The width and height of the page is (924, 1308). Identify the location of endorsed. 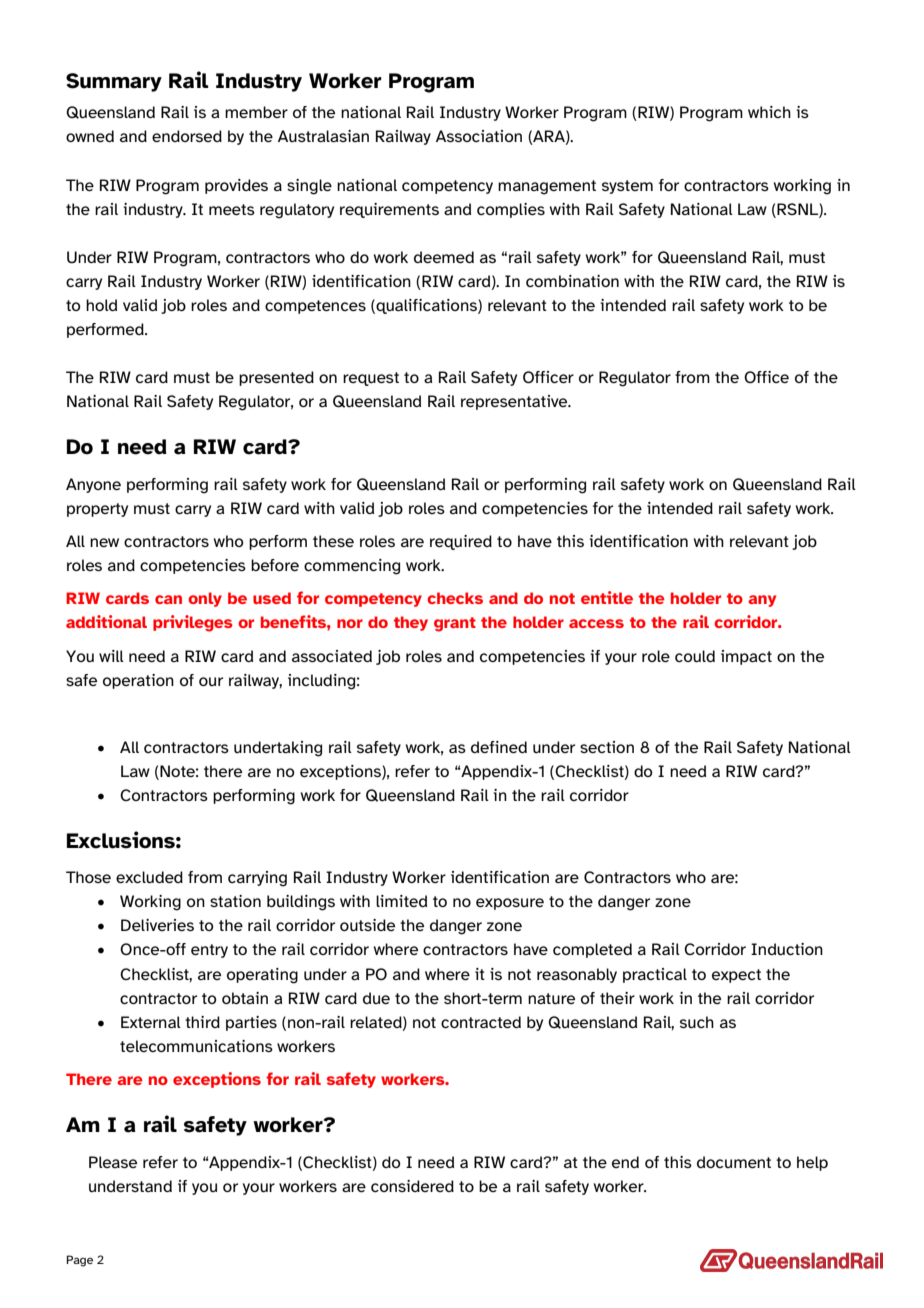
(187, 136).
